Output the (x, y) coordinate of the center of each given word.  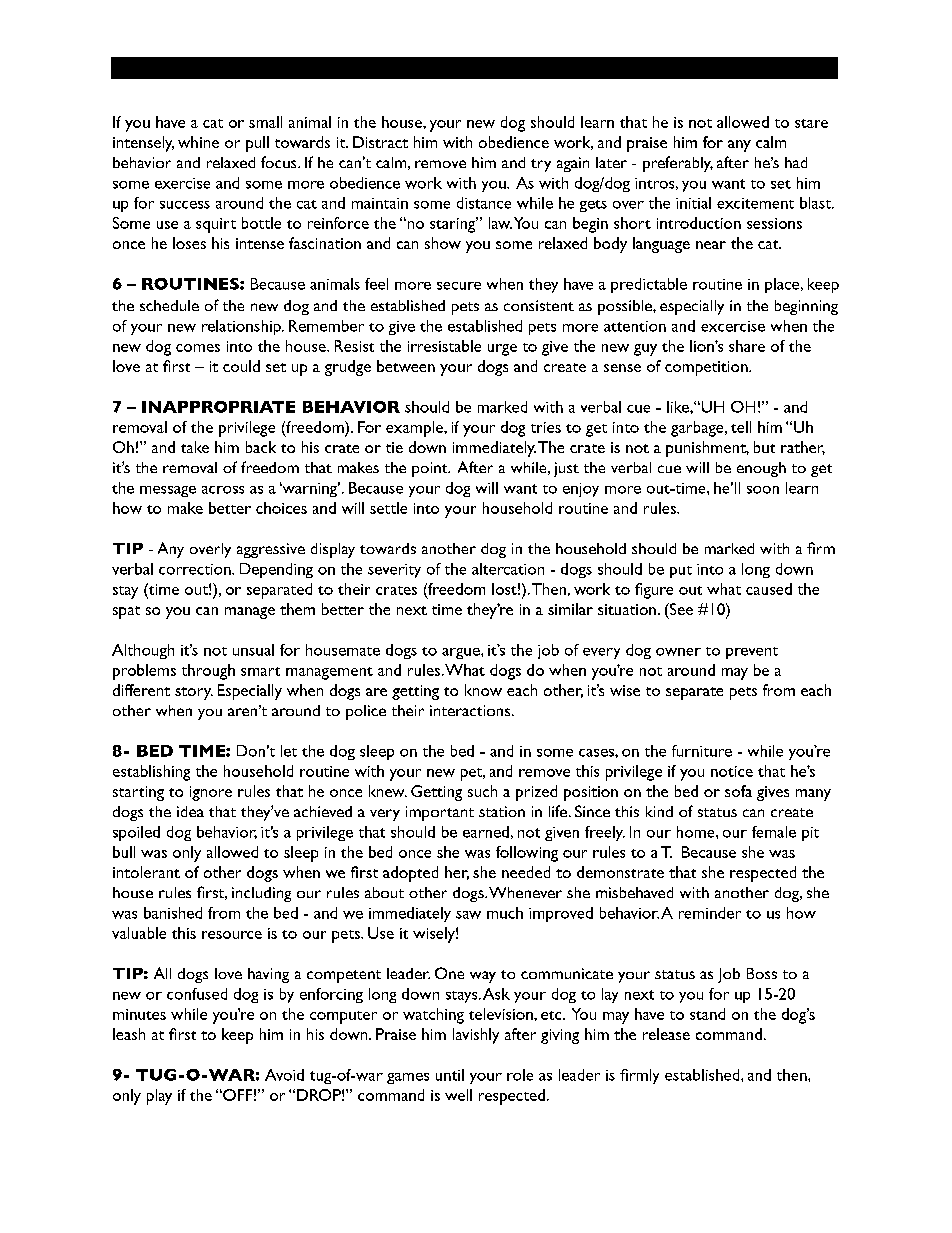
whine (198, 142)
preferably (678, 164)
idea (190, 811)
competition (707, 368)
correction (196, 569)
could (241, 366)
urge (502, 350)
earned (486, 832)
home (697, 832)
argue (462, 653)
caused (769, 589)
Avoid (284, 1075)
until (450, 1075)
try (541, 165)
